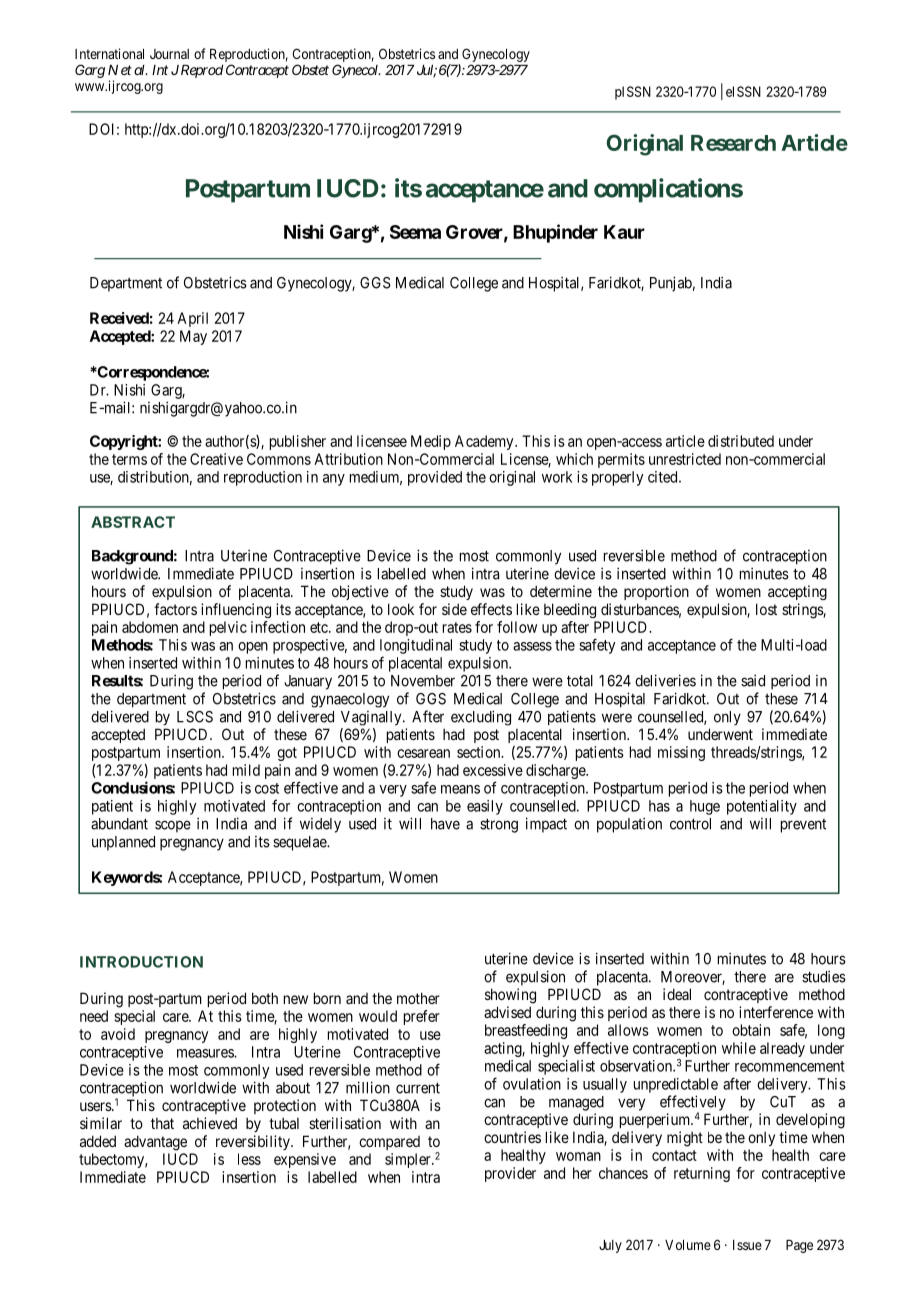  Describe the element at coordinates (753, 680) in the screenshot. I see `said` at that location.
